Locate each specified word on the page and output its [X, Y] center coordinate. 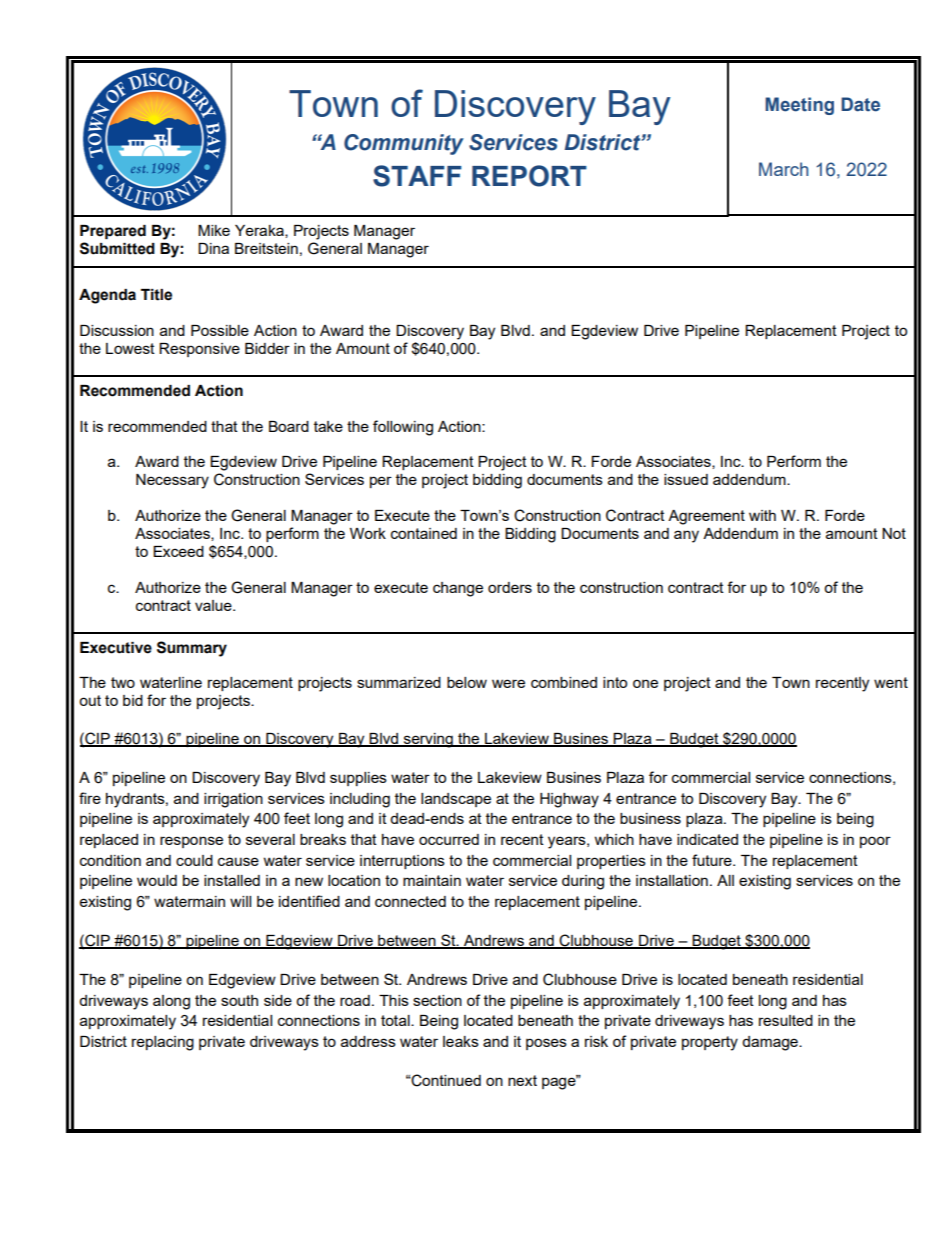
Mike [214, 230]
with [762, 515]
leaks [461, 1041]
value [214, 605]
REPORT [529, 176]
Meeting [799, 106]
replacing [163, 1043]
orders [510, 587]
